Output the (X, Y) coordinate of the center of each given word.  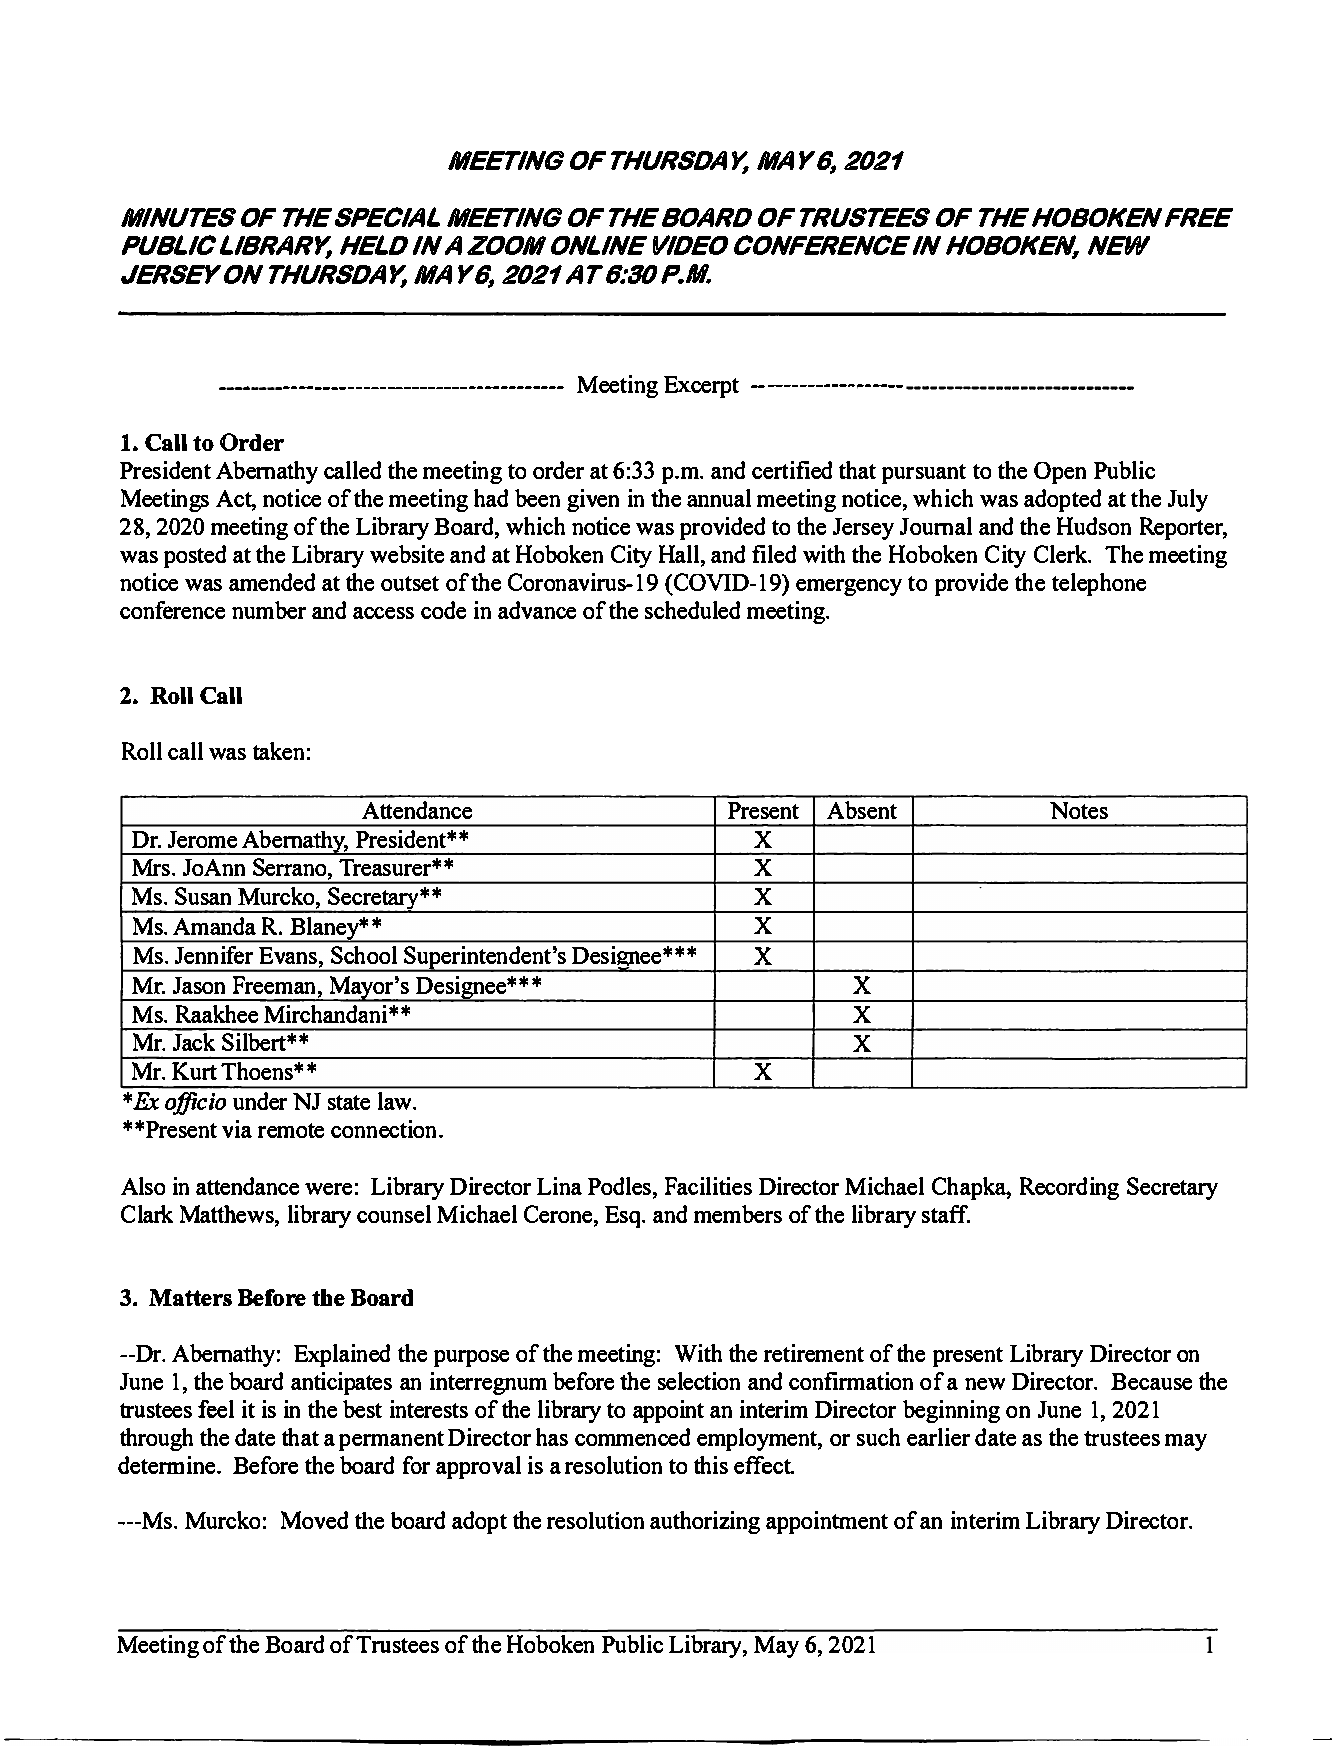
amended (272, 582)
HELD (374, 245)
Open (1060, 473)
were (328, 1189)
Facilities (708, 1186)
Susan (203, 896)
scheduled (692, 610)
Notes (1079, 810)
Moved (314, 1520)
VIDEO (690, 245)
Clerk (1062, 554)
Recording (1069, 1188)
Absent (862, 810)
